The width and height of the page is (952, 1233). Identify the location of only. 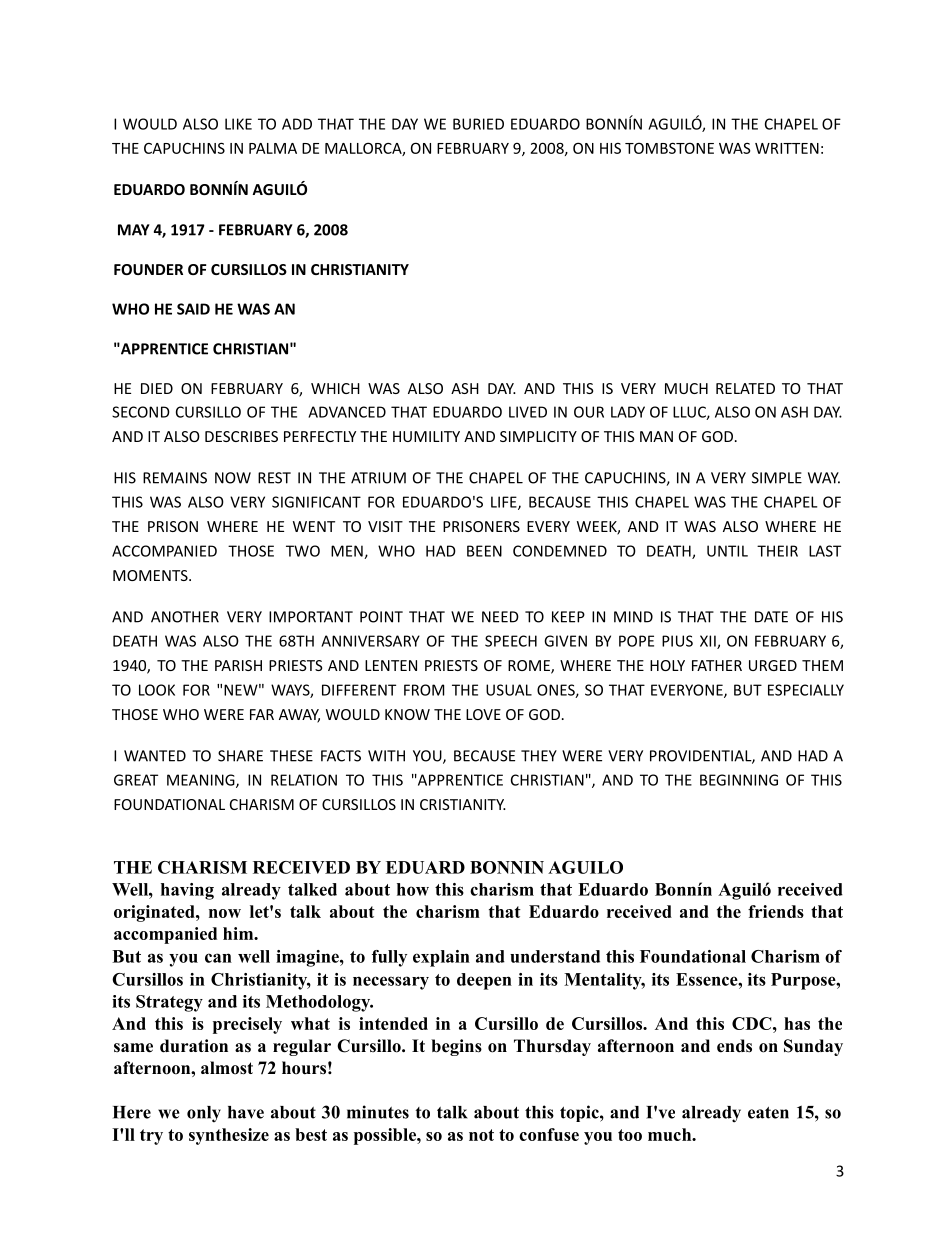
(204, 1114).
